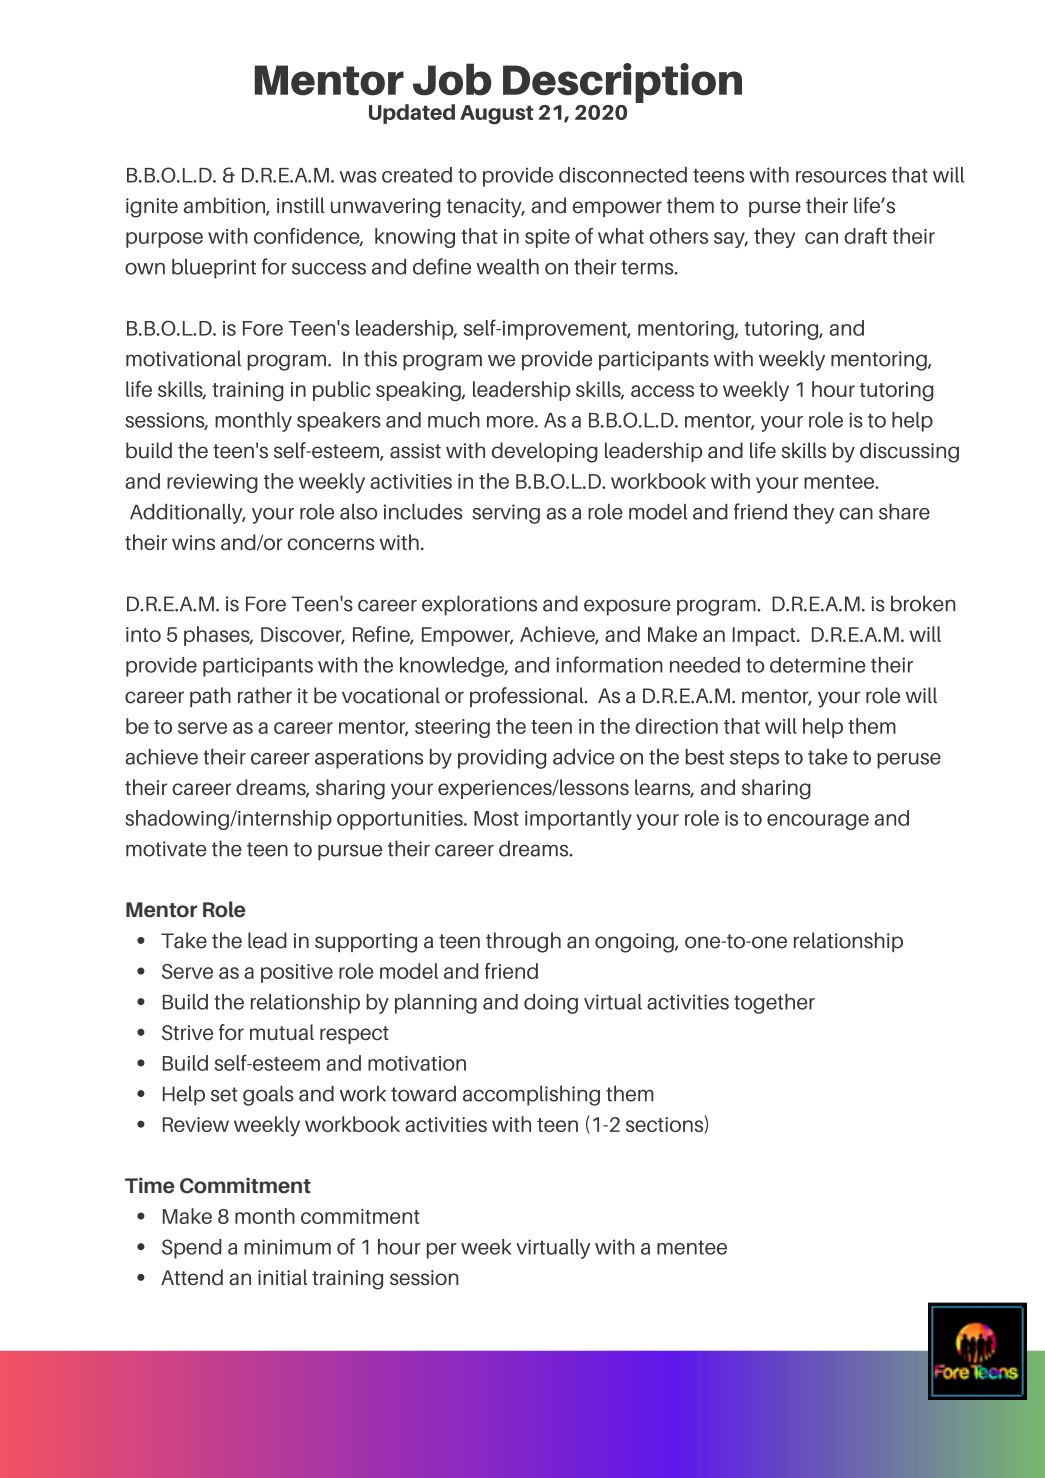  Describe the element at coordinates (531, 1095) in the document. I see `accomplishing` at that location.
